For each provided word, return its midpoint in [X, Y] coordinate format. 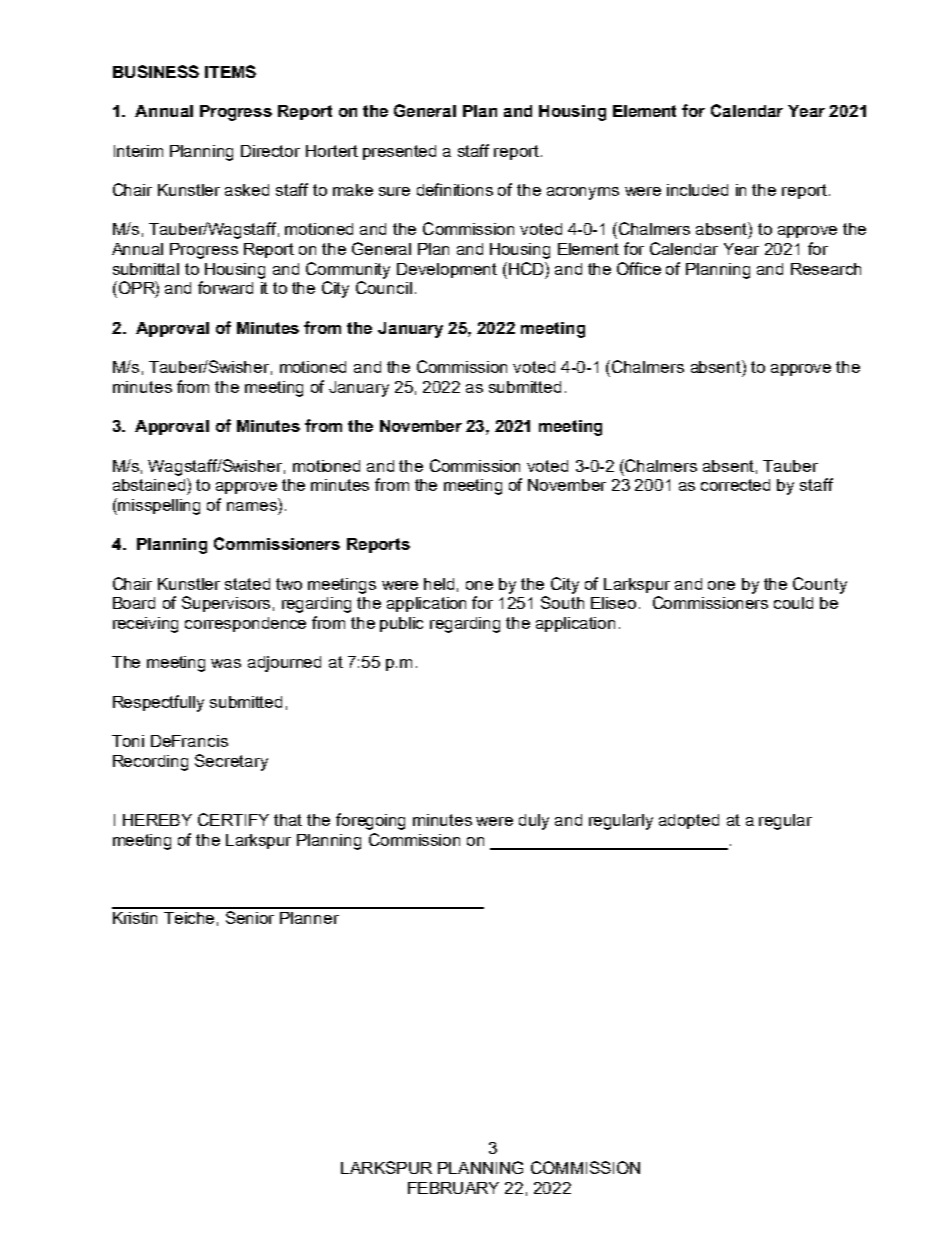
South [562, 602]
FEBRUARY [453, 1188]
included [697, 190]
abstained [150, 484]
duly [534, 822]
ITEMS [230, 71]
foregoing [370, 821]
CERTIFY [233, 819]
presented [399, 152]
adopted [689, 821]
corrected [735, 485]
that [288, 820]
